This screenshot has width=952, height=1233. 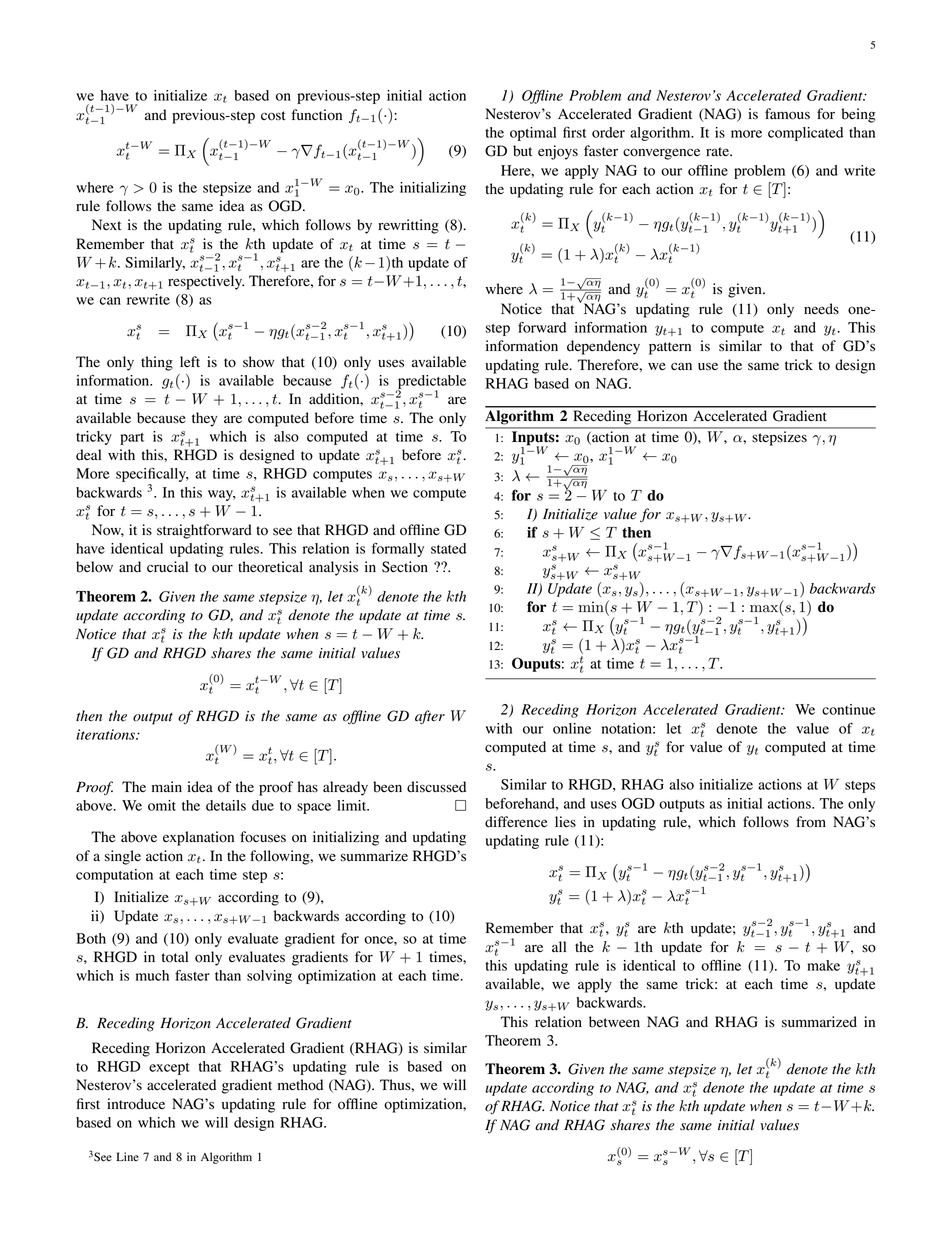 What do you see at coordinates (273, 116) in the screenshot?
I see `cost` at bounding box center [273, 116].
